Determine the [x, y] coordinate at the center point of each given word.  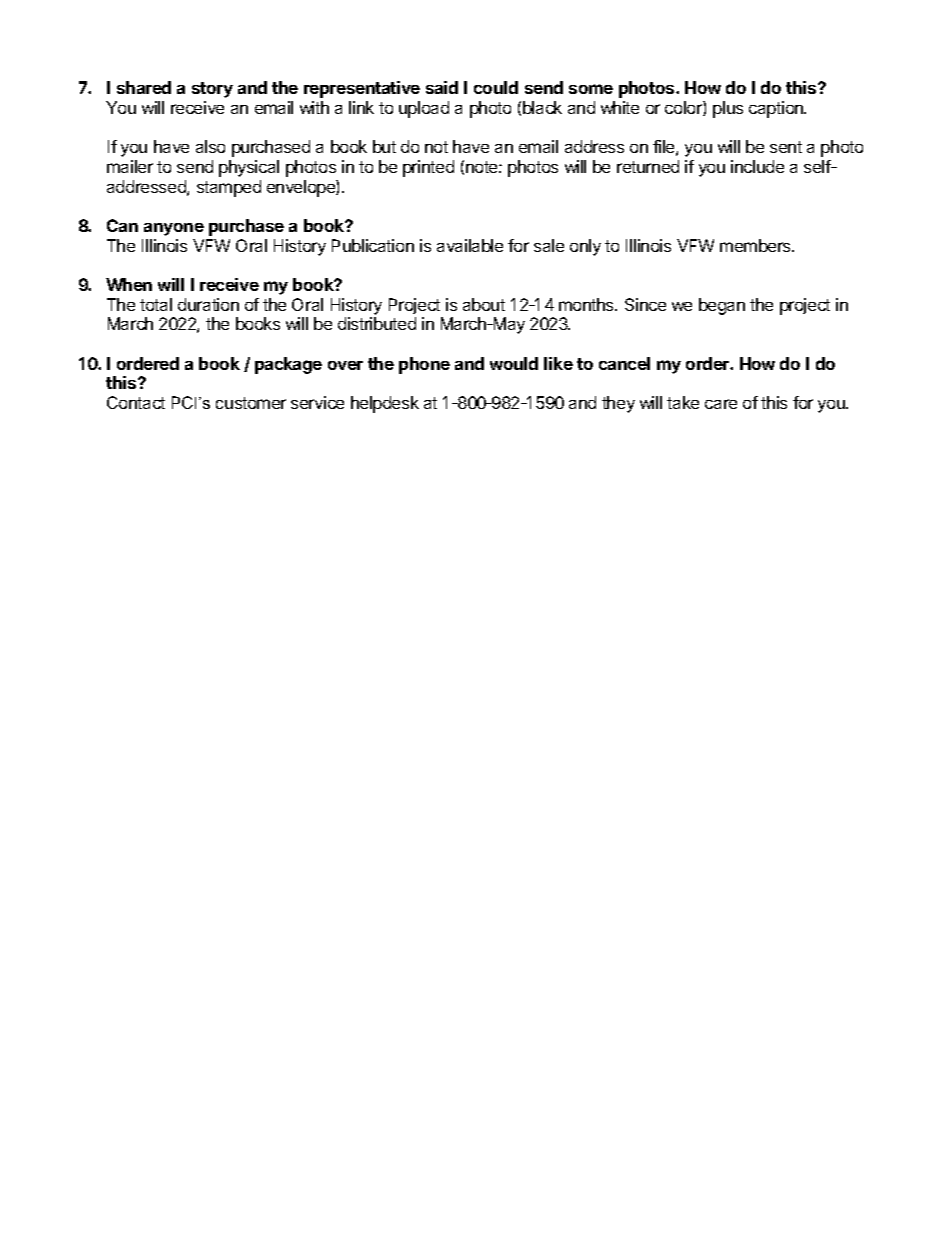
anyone [174, 229]
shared [144, 87]
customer [251, 403]
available [470, 245]
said [442, 87]
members [756, 245]
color [684, 108]
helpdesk [385, 404]
